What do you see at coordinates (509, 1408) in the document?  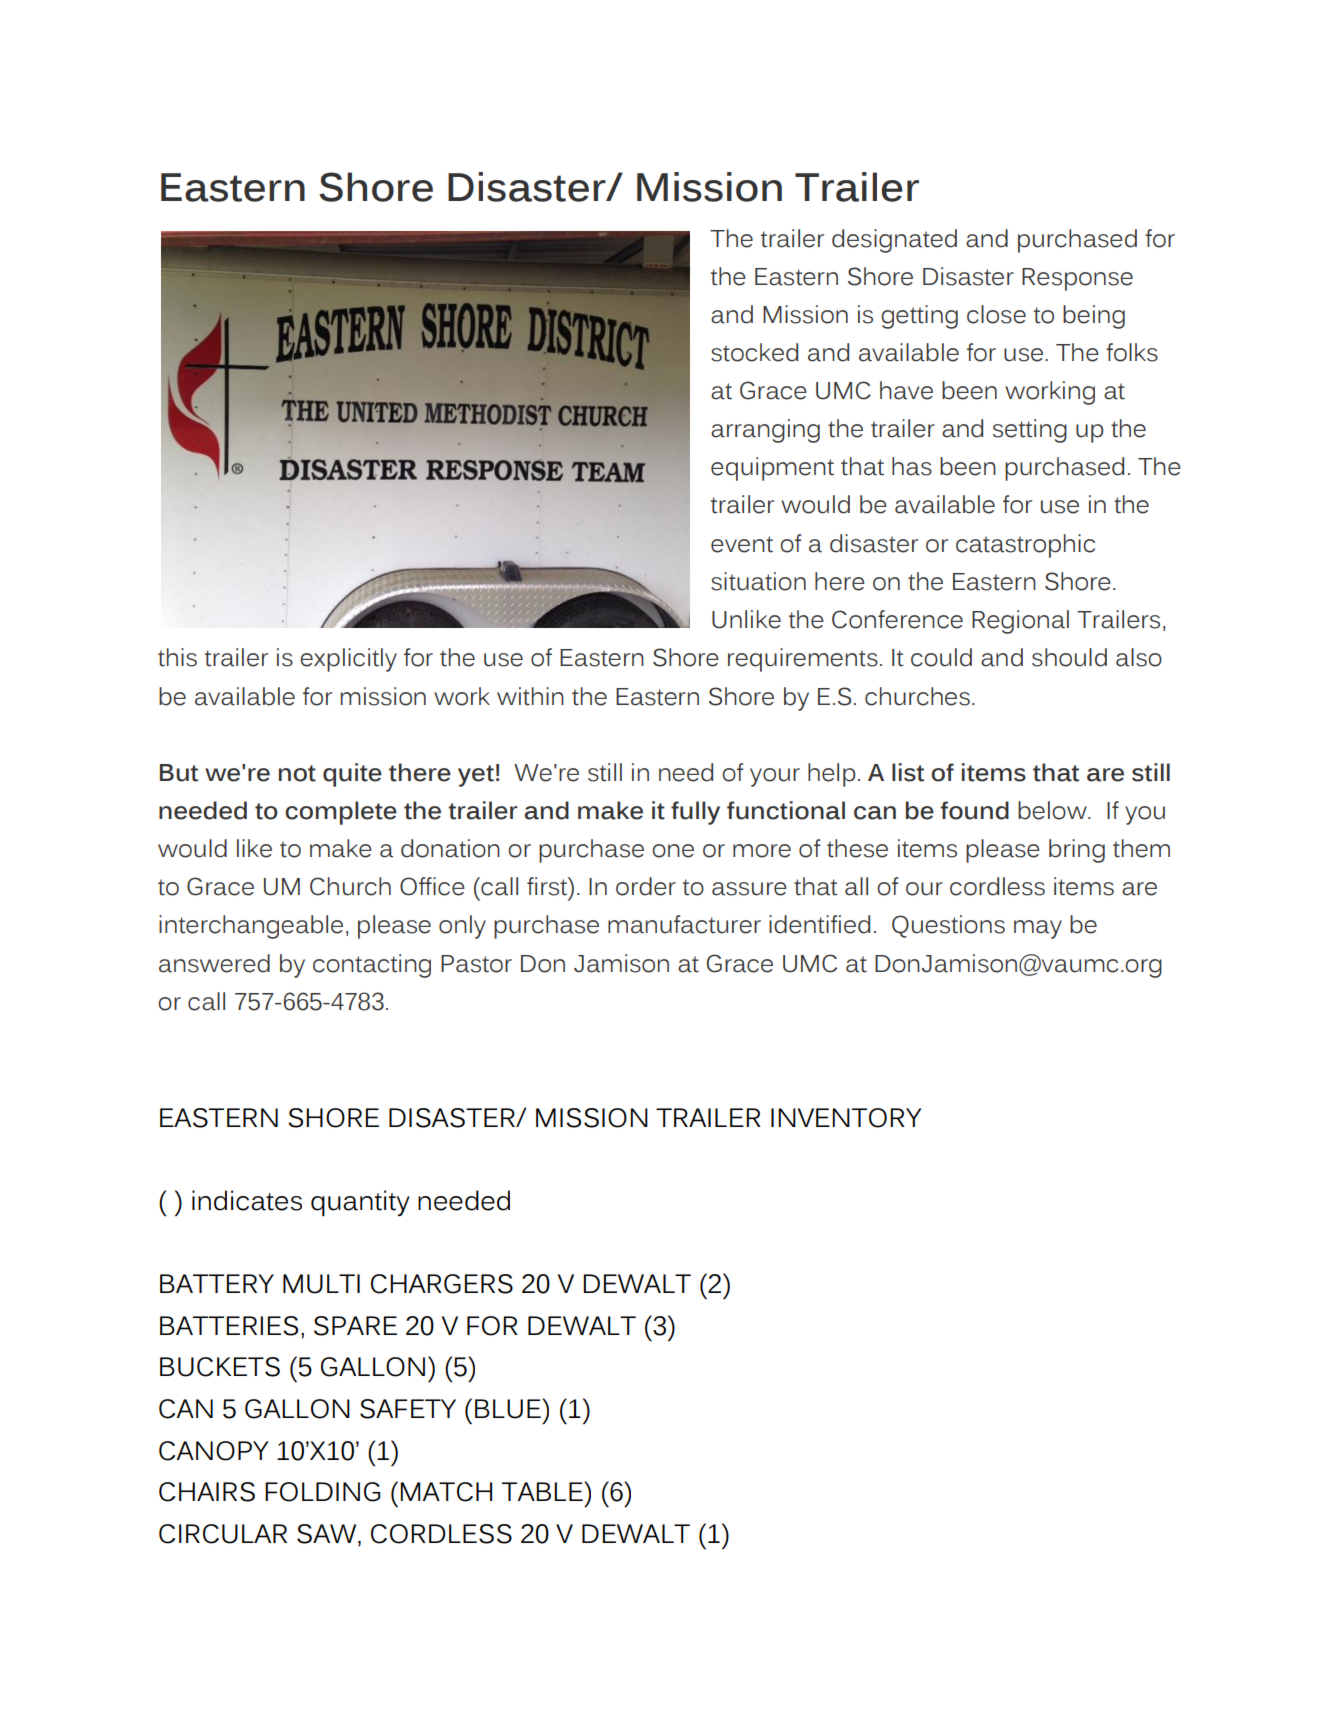 I see `BLUE` at bounding box center [509, 1408].
